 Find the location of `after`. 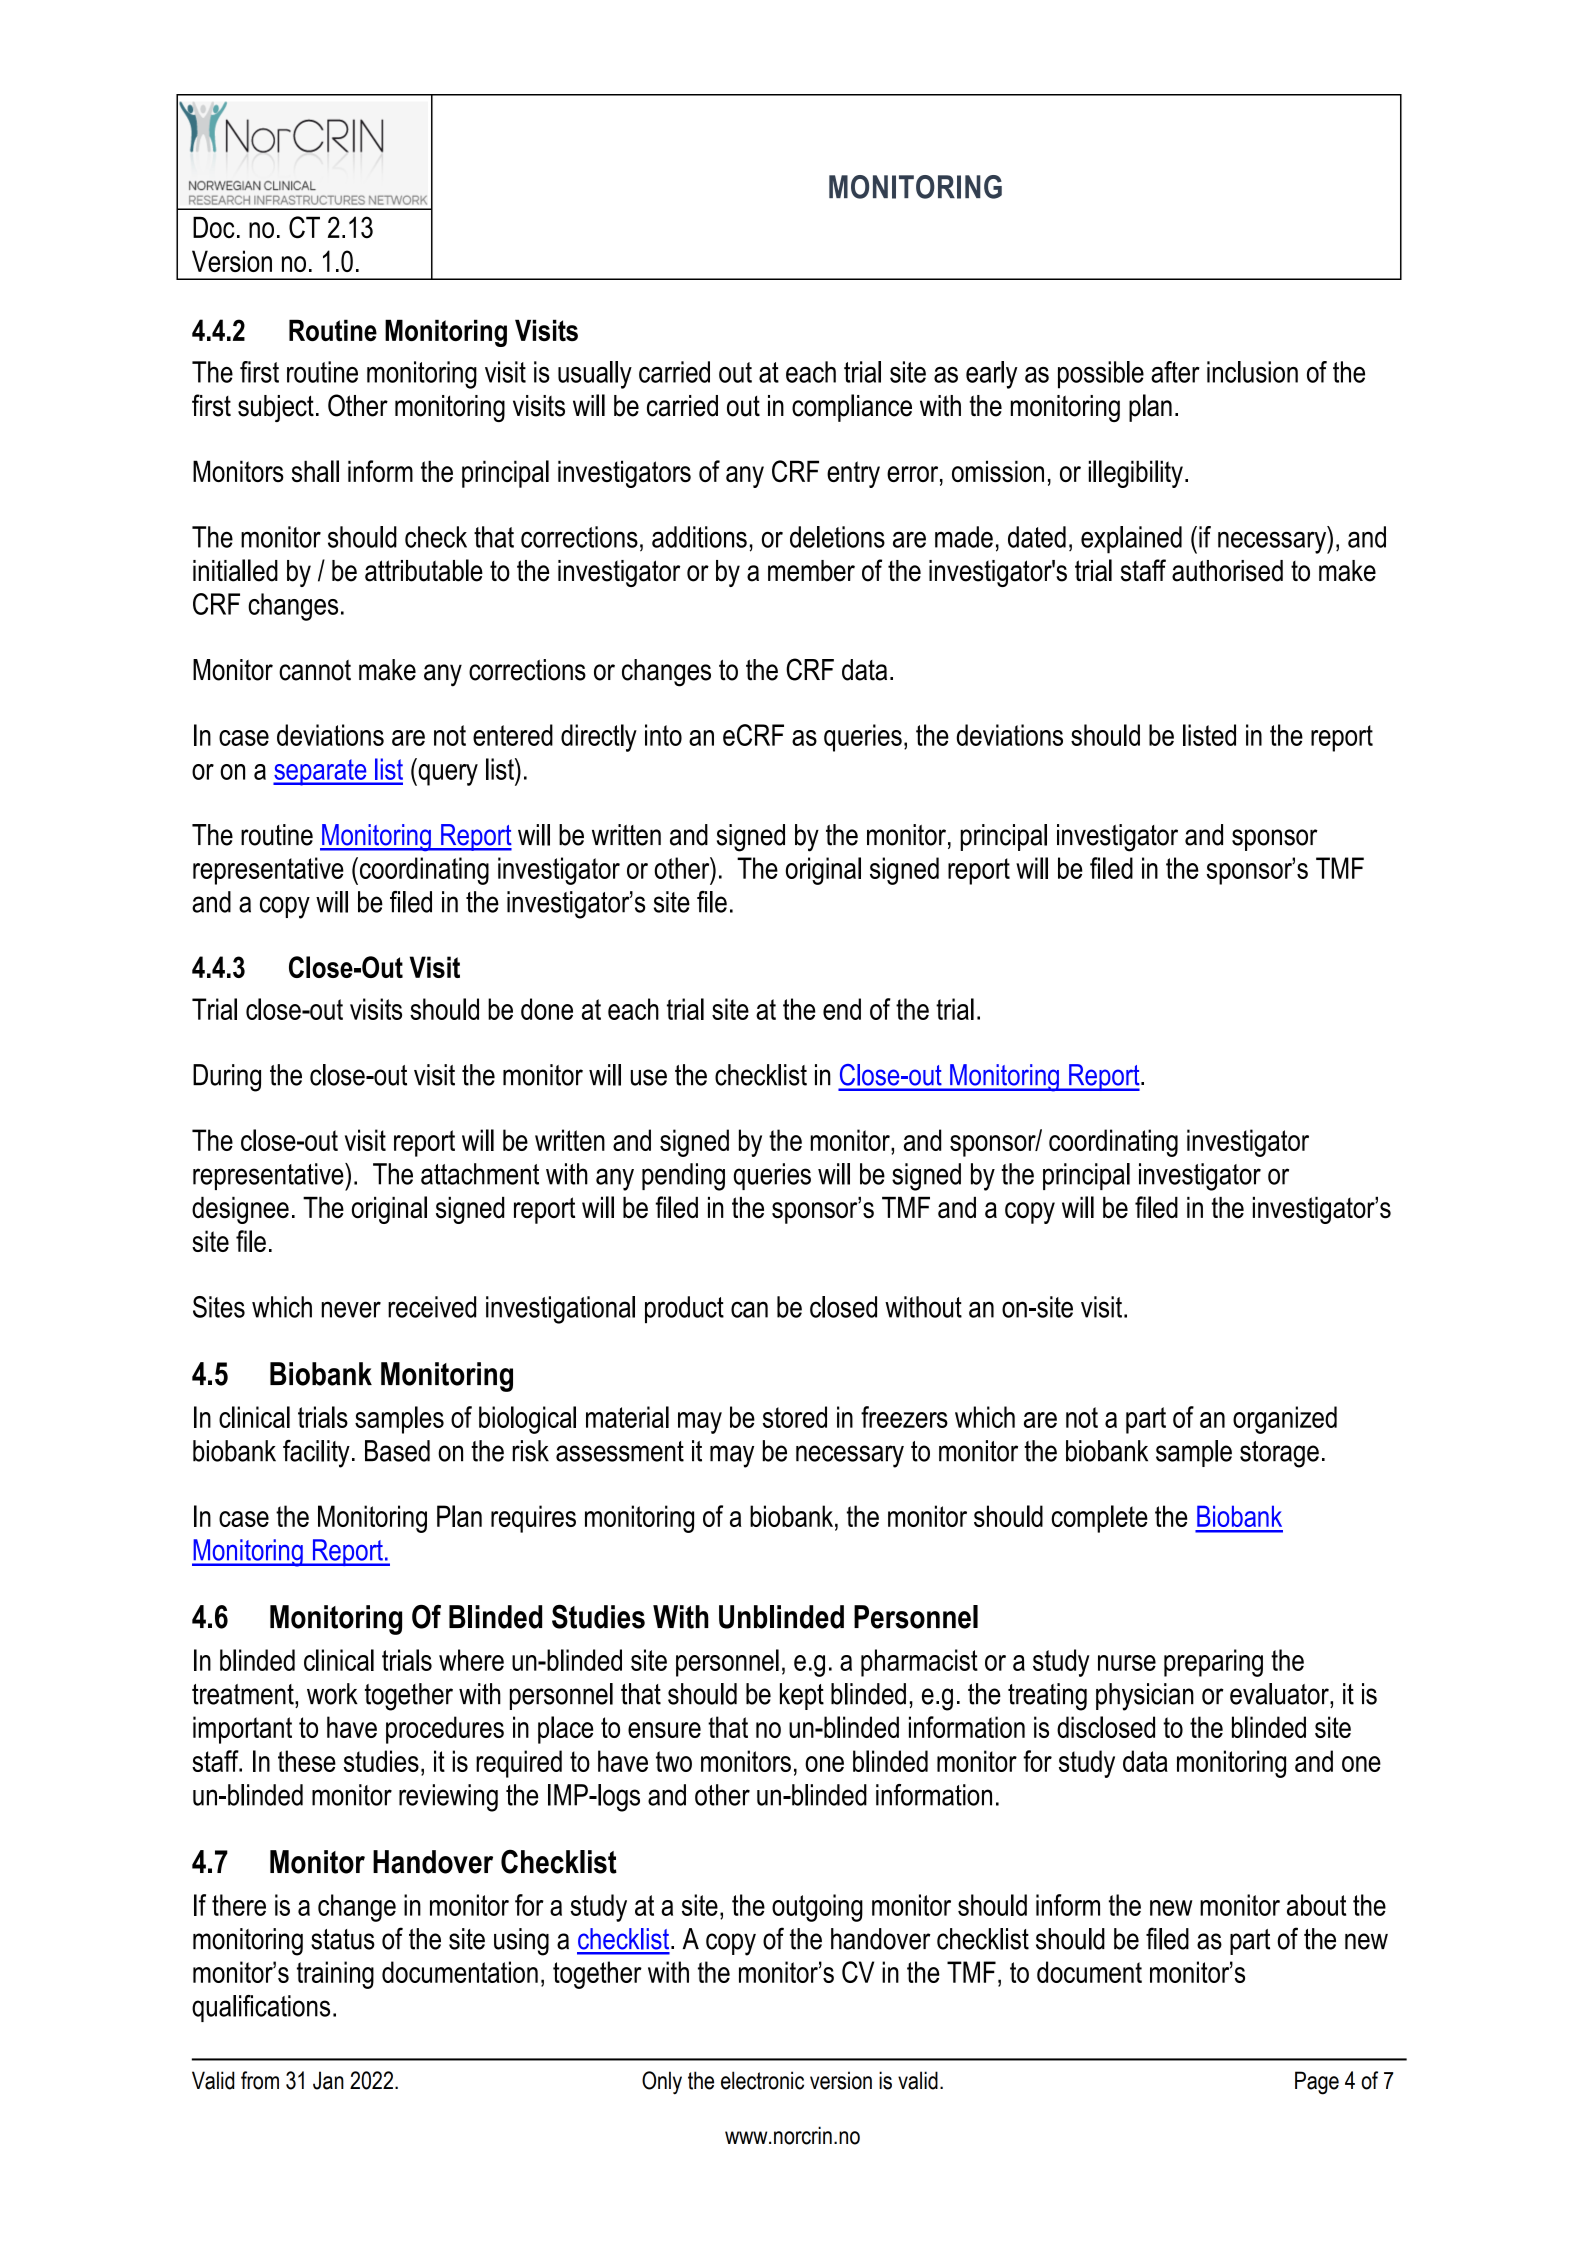

after is located at coordinates (1175, 372).
